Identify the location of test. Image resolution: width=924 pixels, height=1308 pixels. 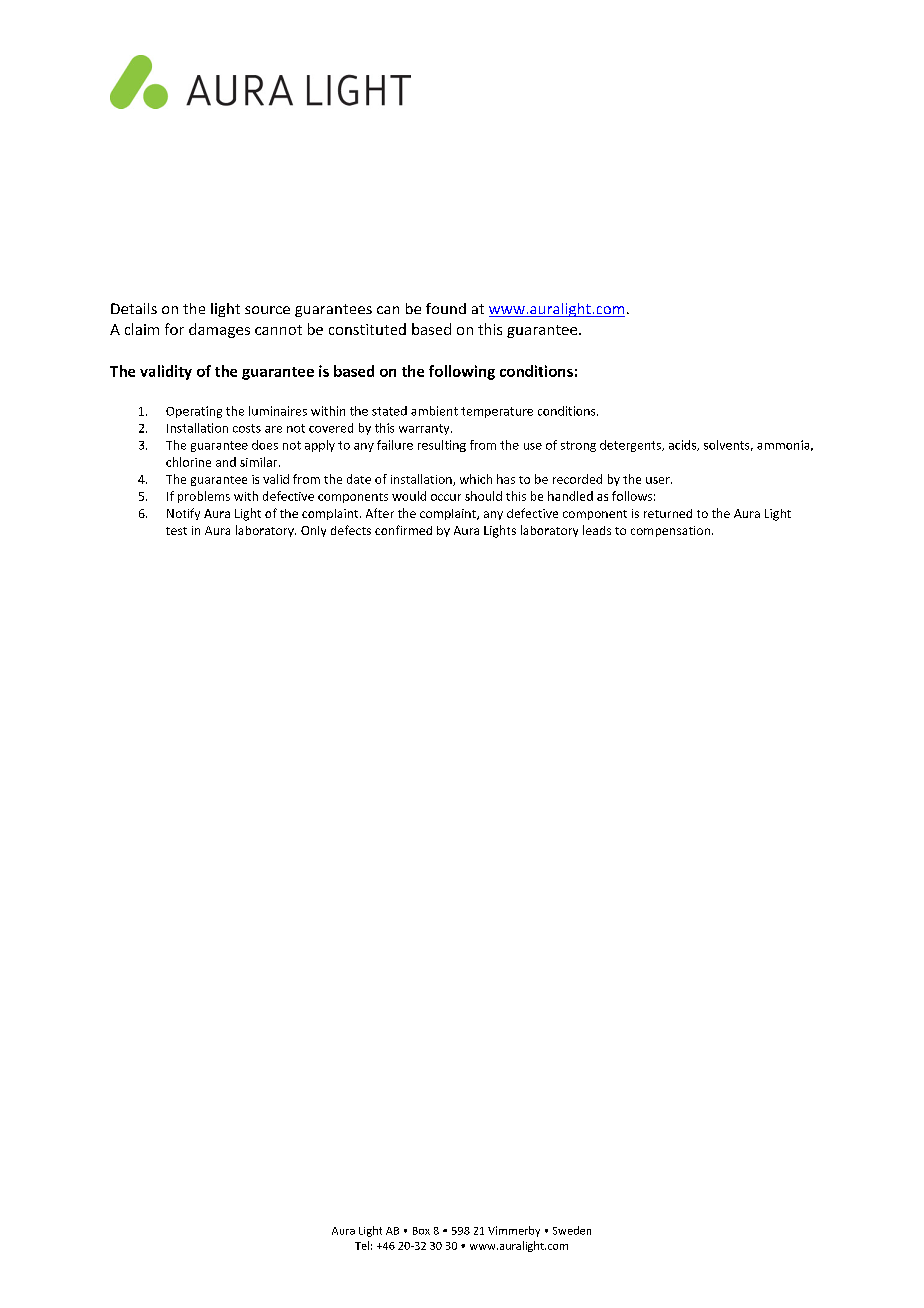
(176, 531).
